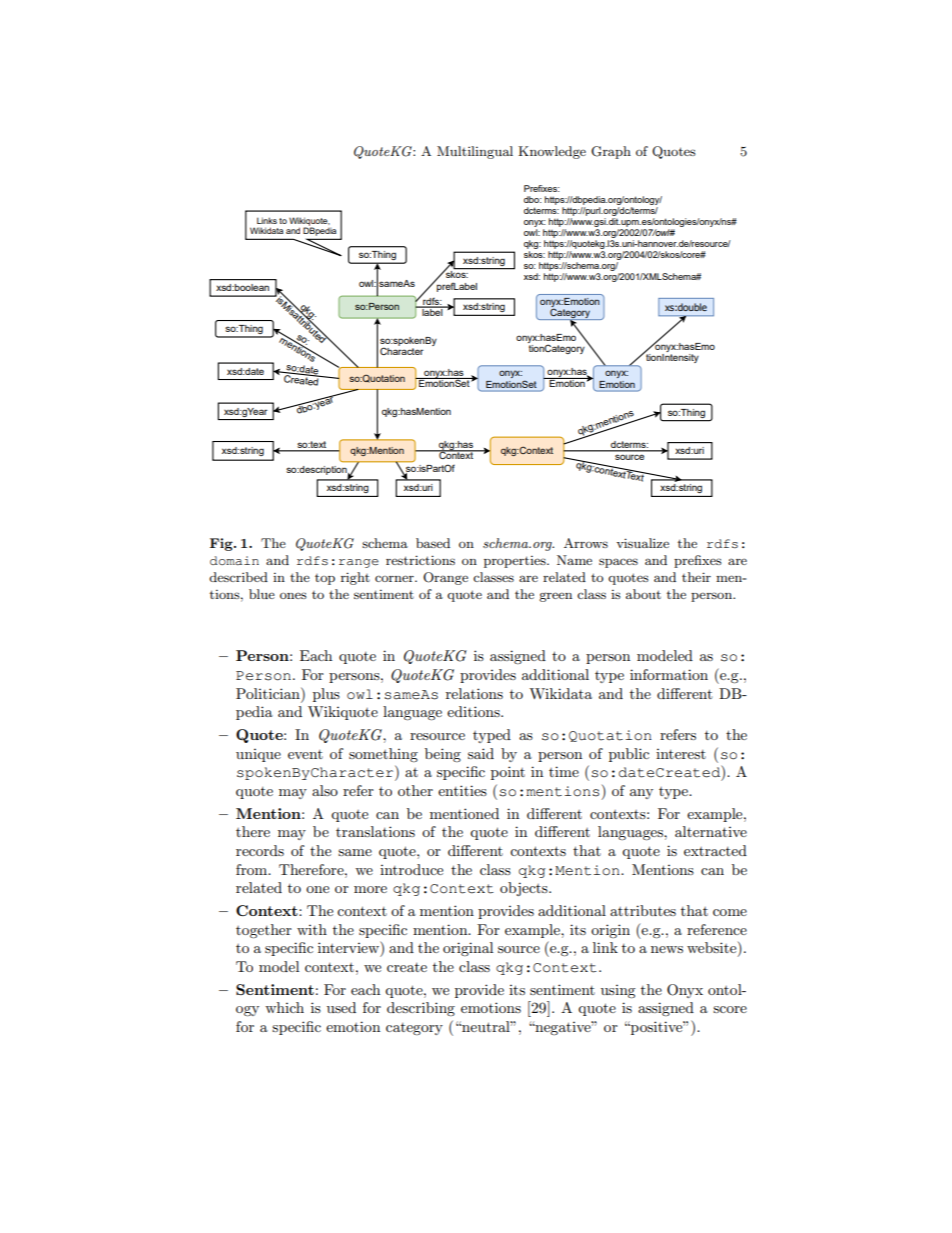  Describe the element at coordinates (269, 693) in the screenshot. I see `Politician` at that location.
